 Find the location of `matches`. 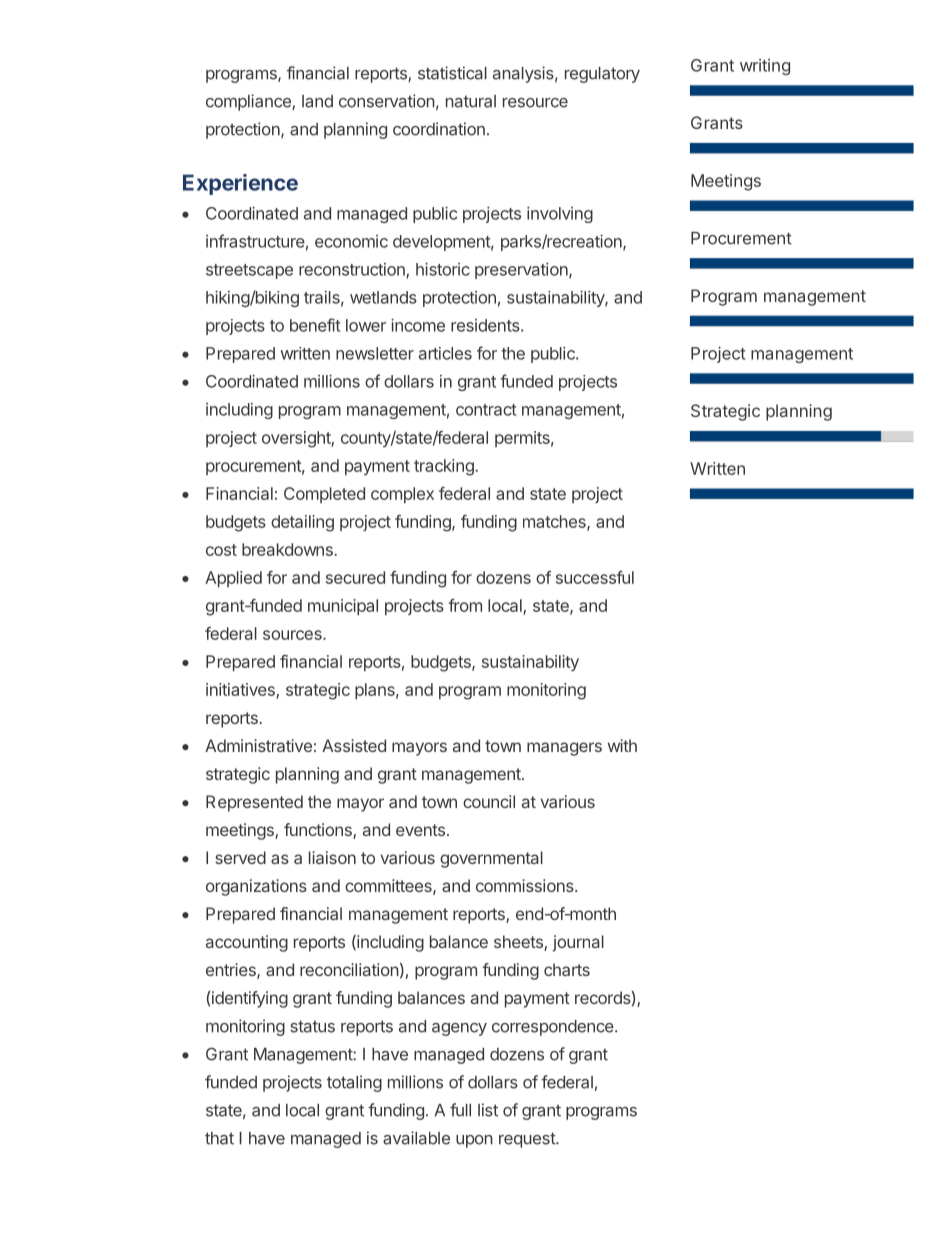

matches is located at coordinates (555, 522).
